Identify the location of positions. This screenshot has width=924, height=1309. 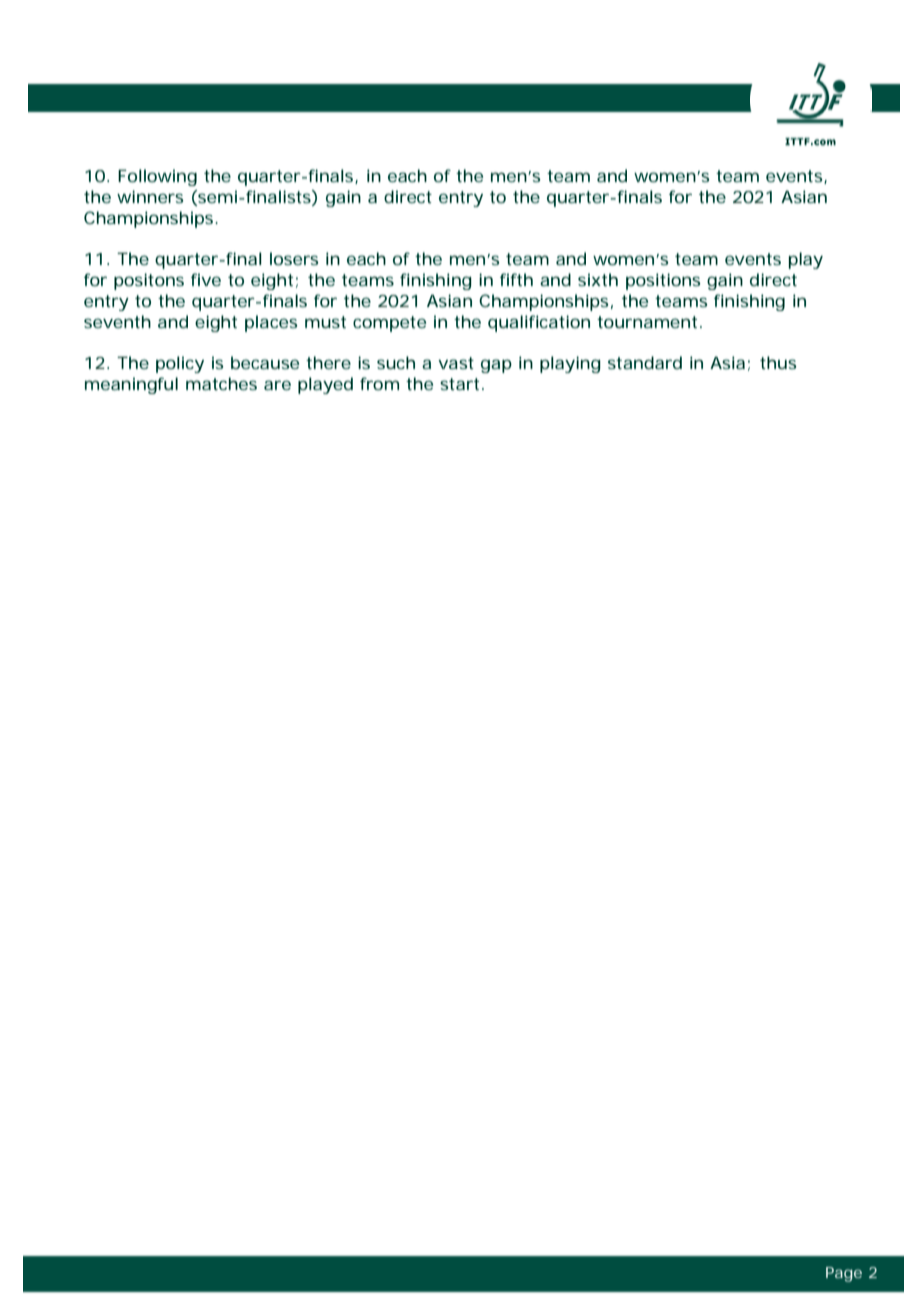
(663, 281).
